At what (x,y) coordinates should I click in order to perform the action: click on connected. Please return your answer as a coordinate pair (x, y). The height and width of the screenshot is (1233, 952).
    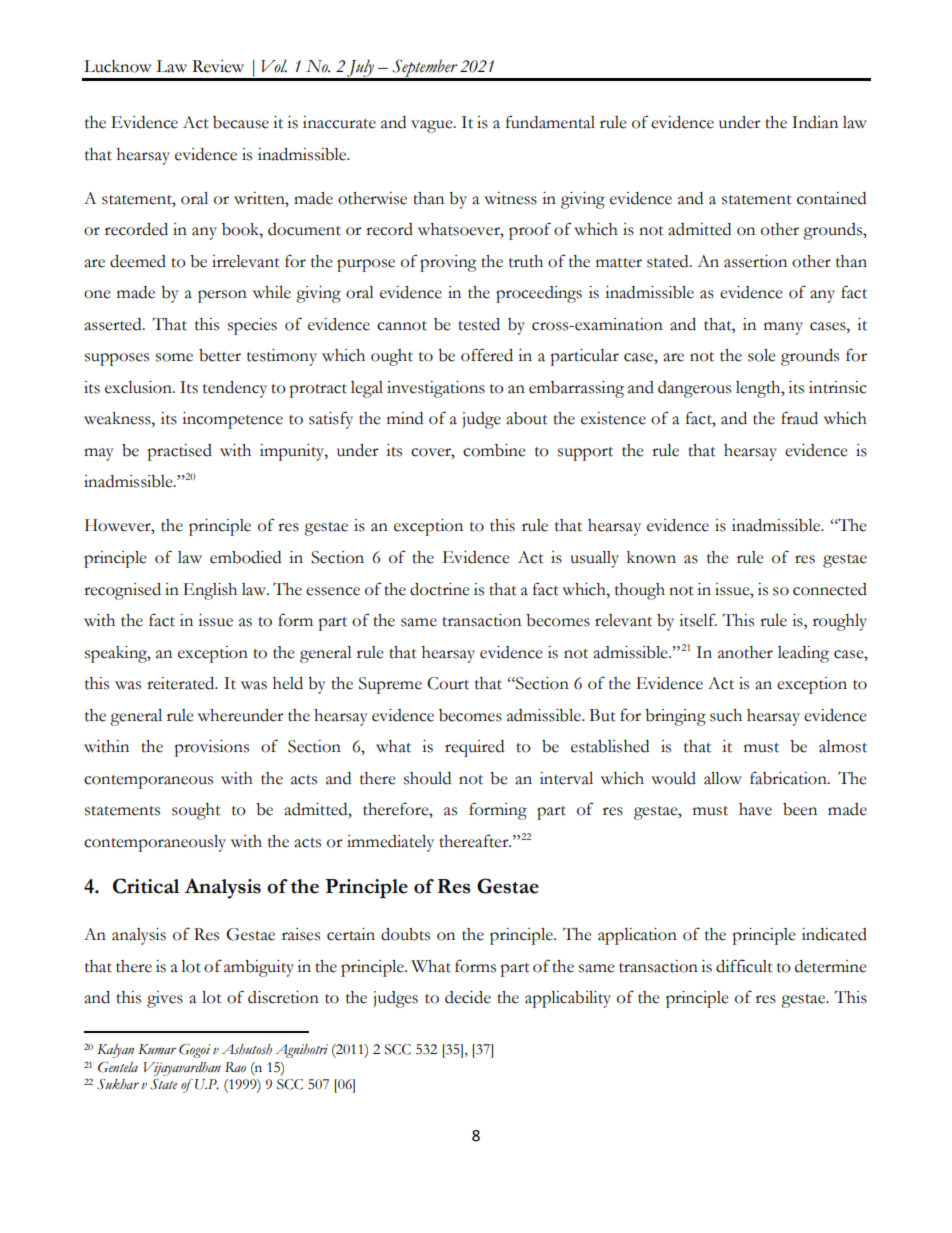
    Looking at the image, I should click on (830, 589).
